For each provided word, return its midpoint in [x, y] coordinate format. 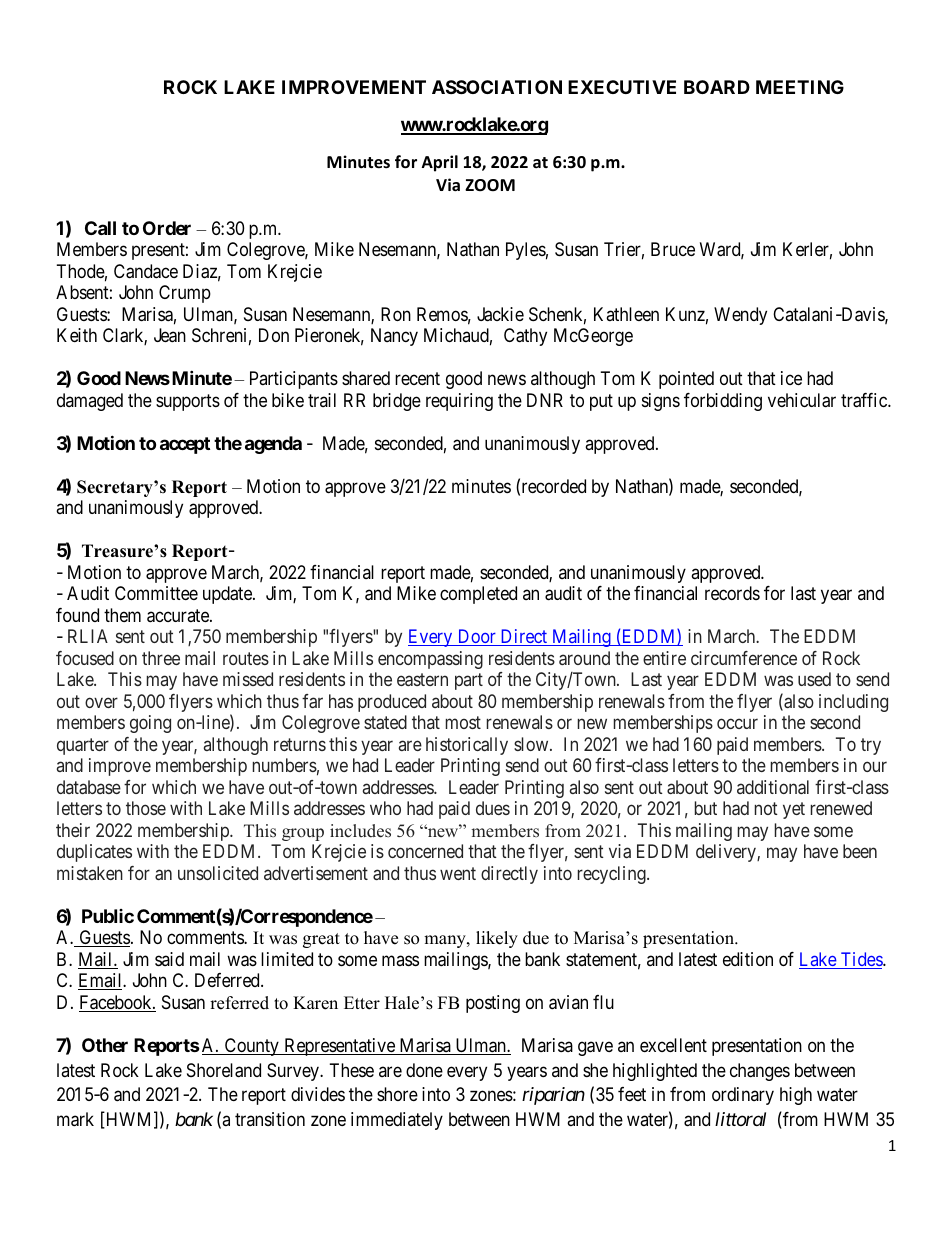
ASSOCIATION [497, 87]
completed [478, 595]
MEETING [800, 87]
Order [167, 228]
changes [760, 1072]
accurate [179, 616]
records [732, 593]
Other [105, 1045]
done [424, 1070]
